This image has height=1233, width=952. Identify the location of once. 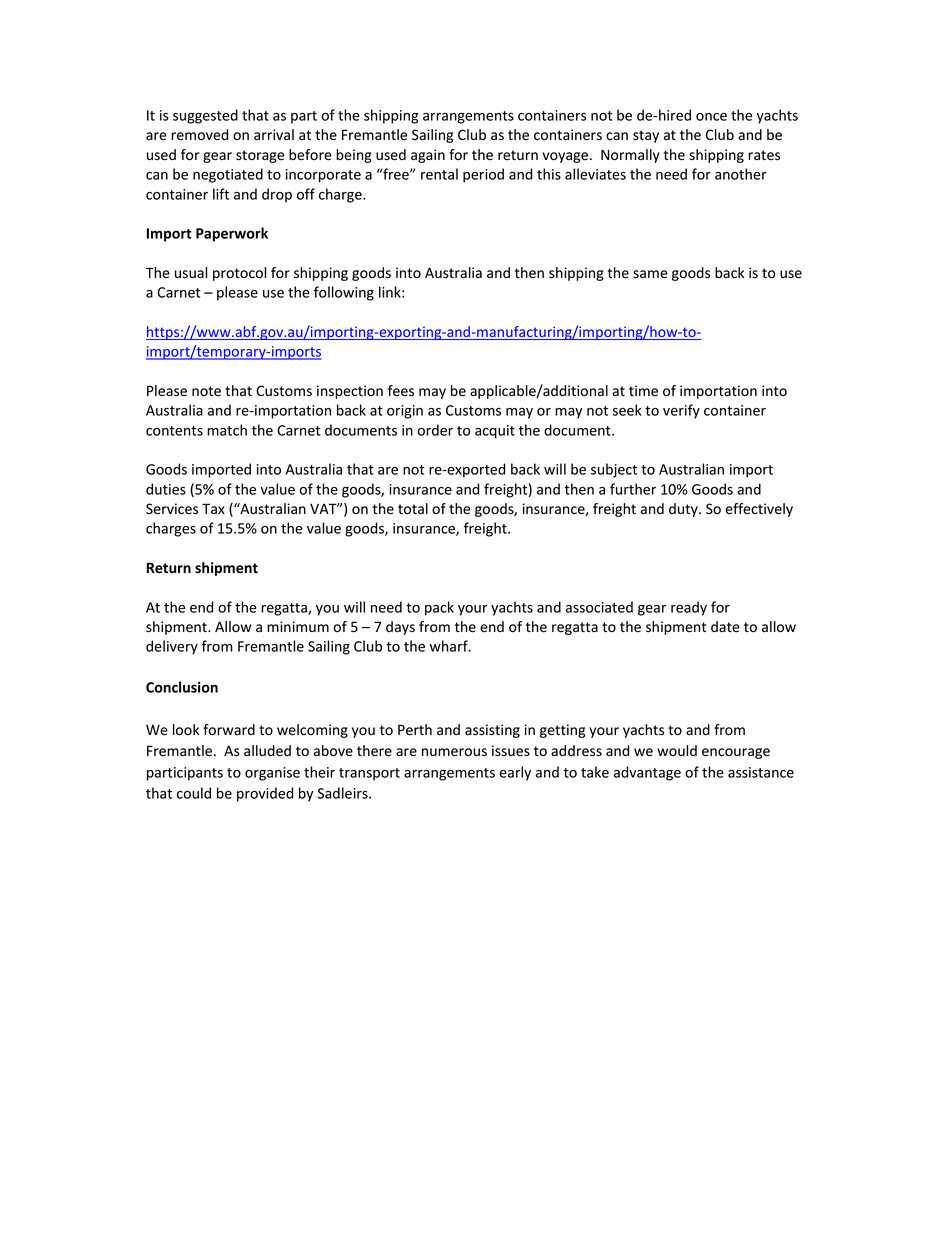
(711, 117).
